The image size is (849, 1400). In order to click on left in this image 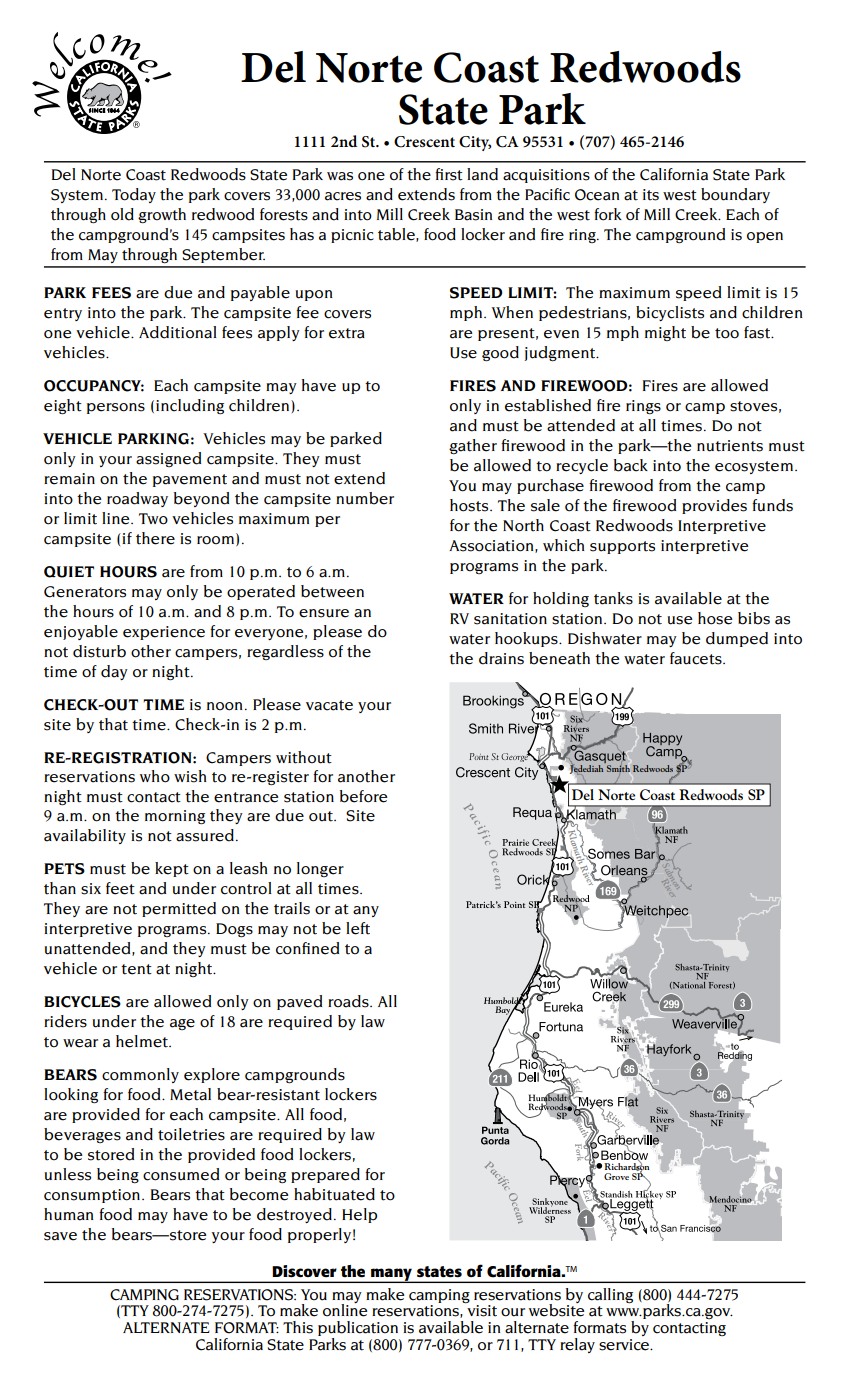, I will do `click(358, 928)`.
